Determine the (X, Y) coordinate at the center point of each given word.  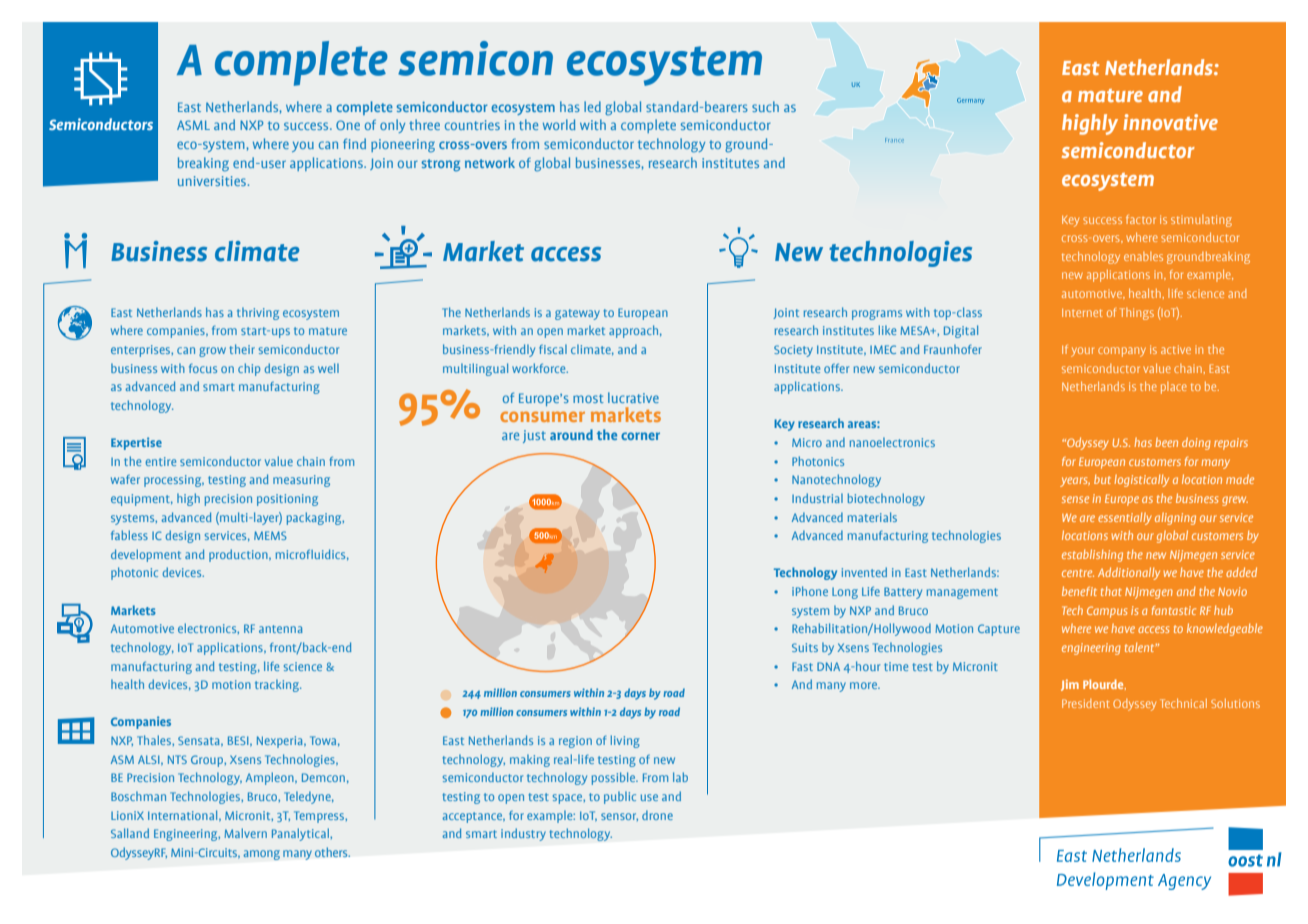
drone (657, 815)
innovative (1170, 122)
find (354, 143)
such (765, 106)
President (1086, 703)
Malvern (245, 833)
